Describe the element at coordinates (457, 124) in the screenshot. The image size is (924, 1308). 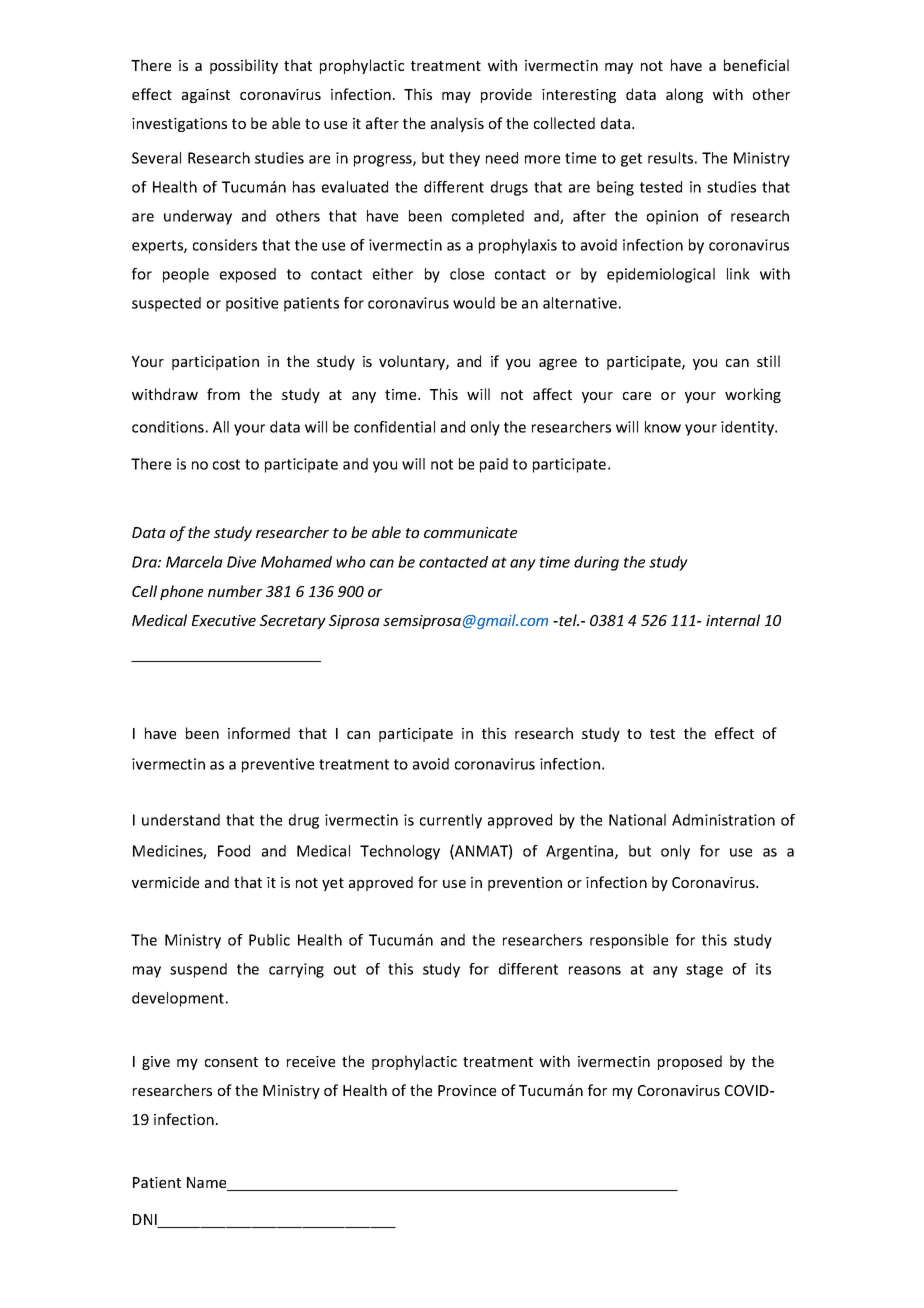
I see `analysis` at that location.
